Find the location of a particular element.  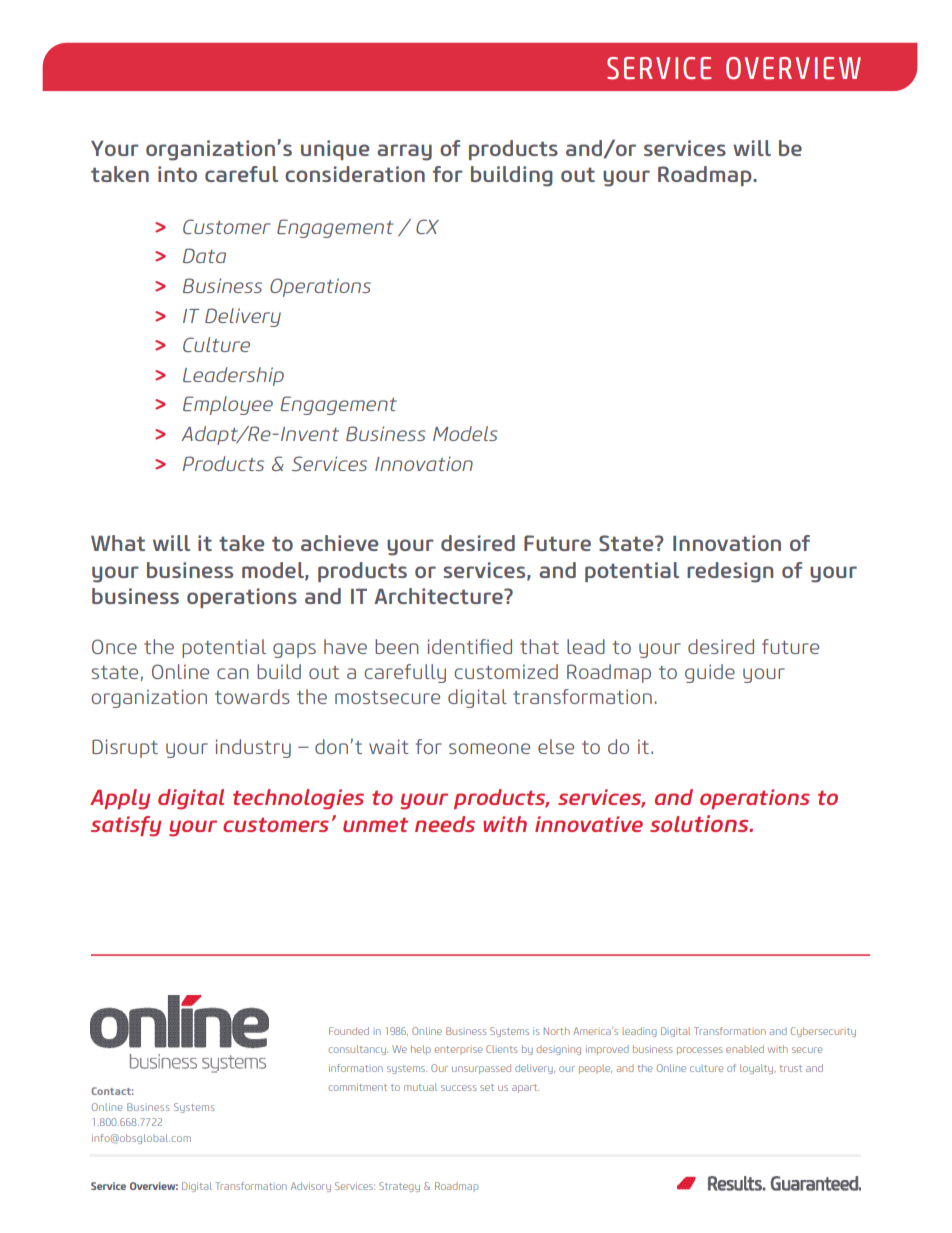

Architecture is located at coordinates (439, 596).
